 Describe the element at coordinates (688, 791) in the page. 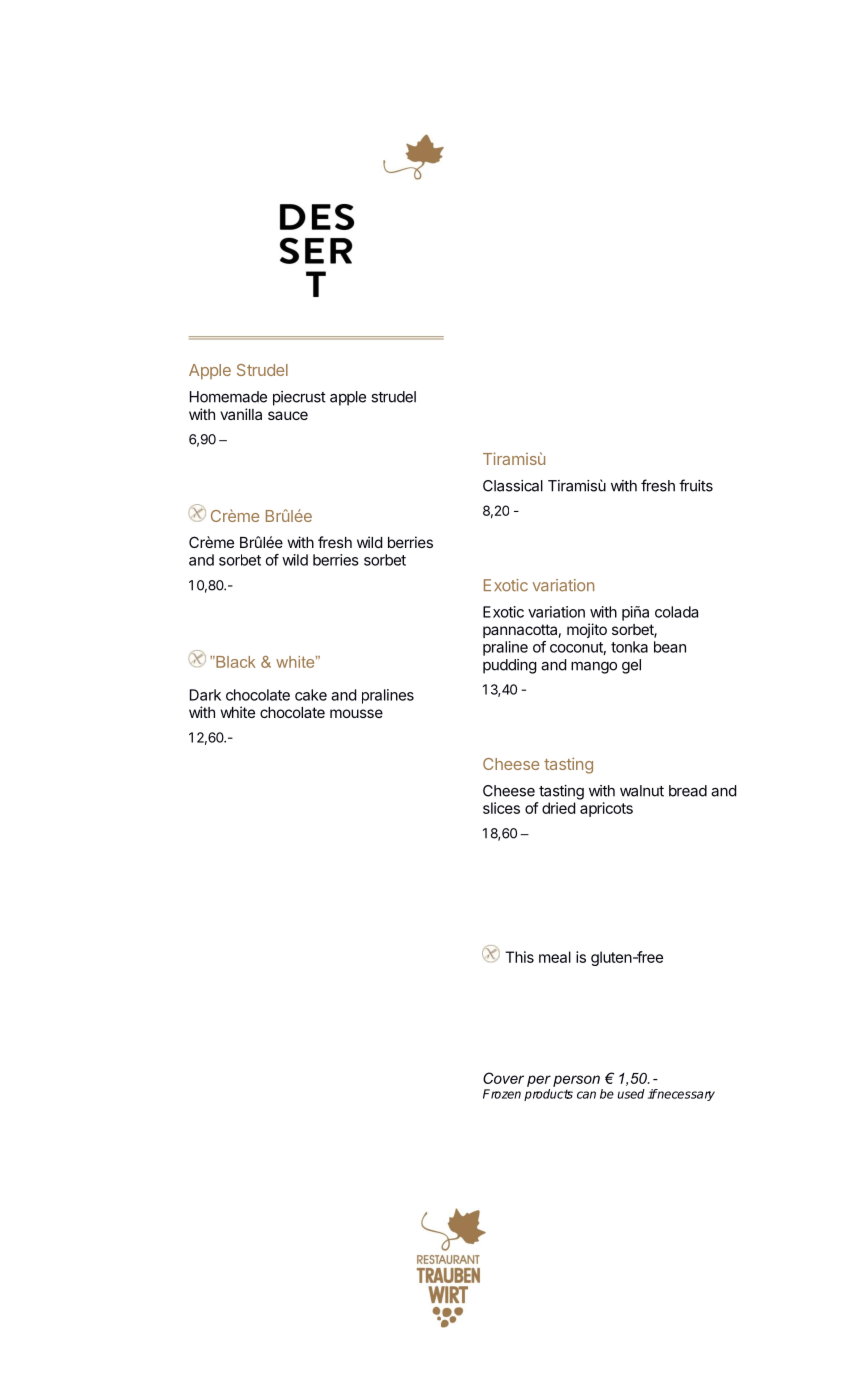

I see `bread` at that location.
